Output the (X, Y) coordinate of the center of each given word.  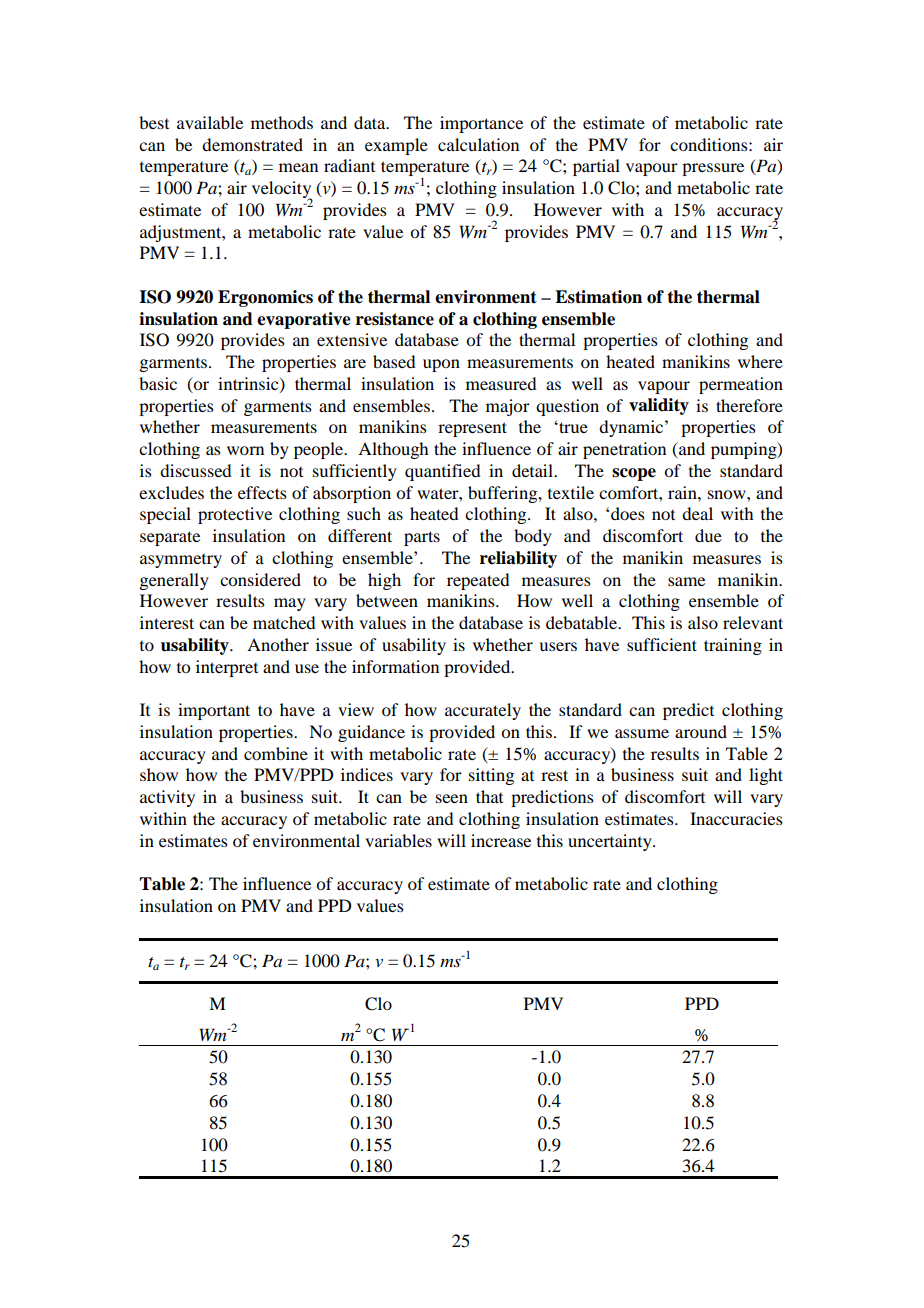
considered (260, 579)
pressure (713, 169)
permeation (741, 385)
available (210, 122)
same (686, 581)
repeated (478, 581)
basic (158, 383)
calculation (478, 144)
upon (441, 365)
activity (167, 798)
